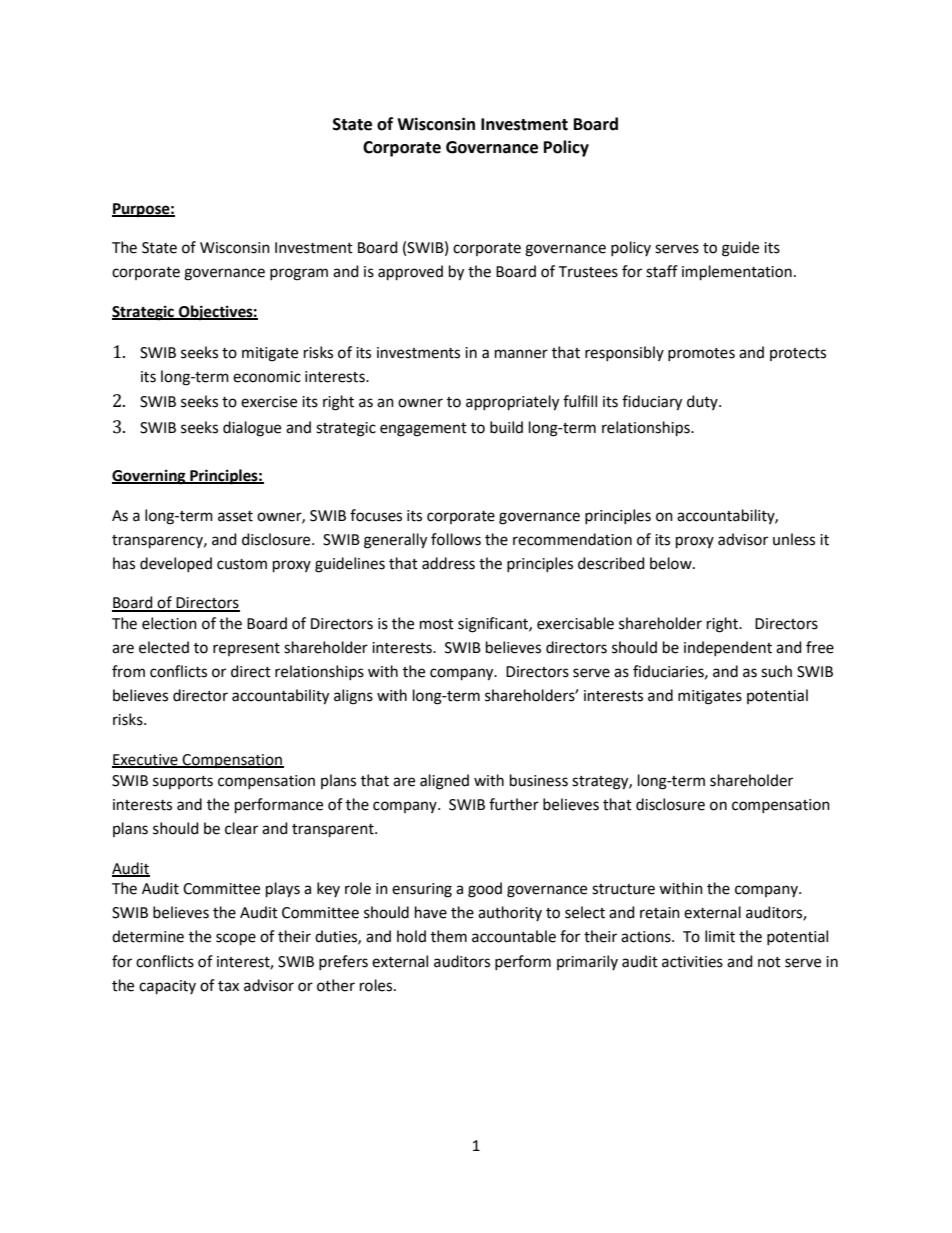  I want to click on duty, so click(703, 402).
